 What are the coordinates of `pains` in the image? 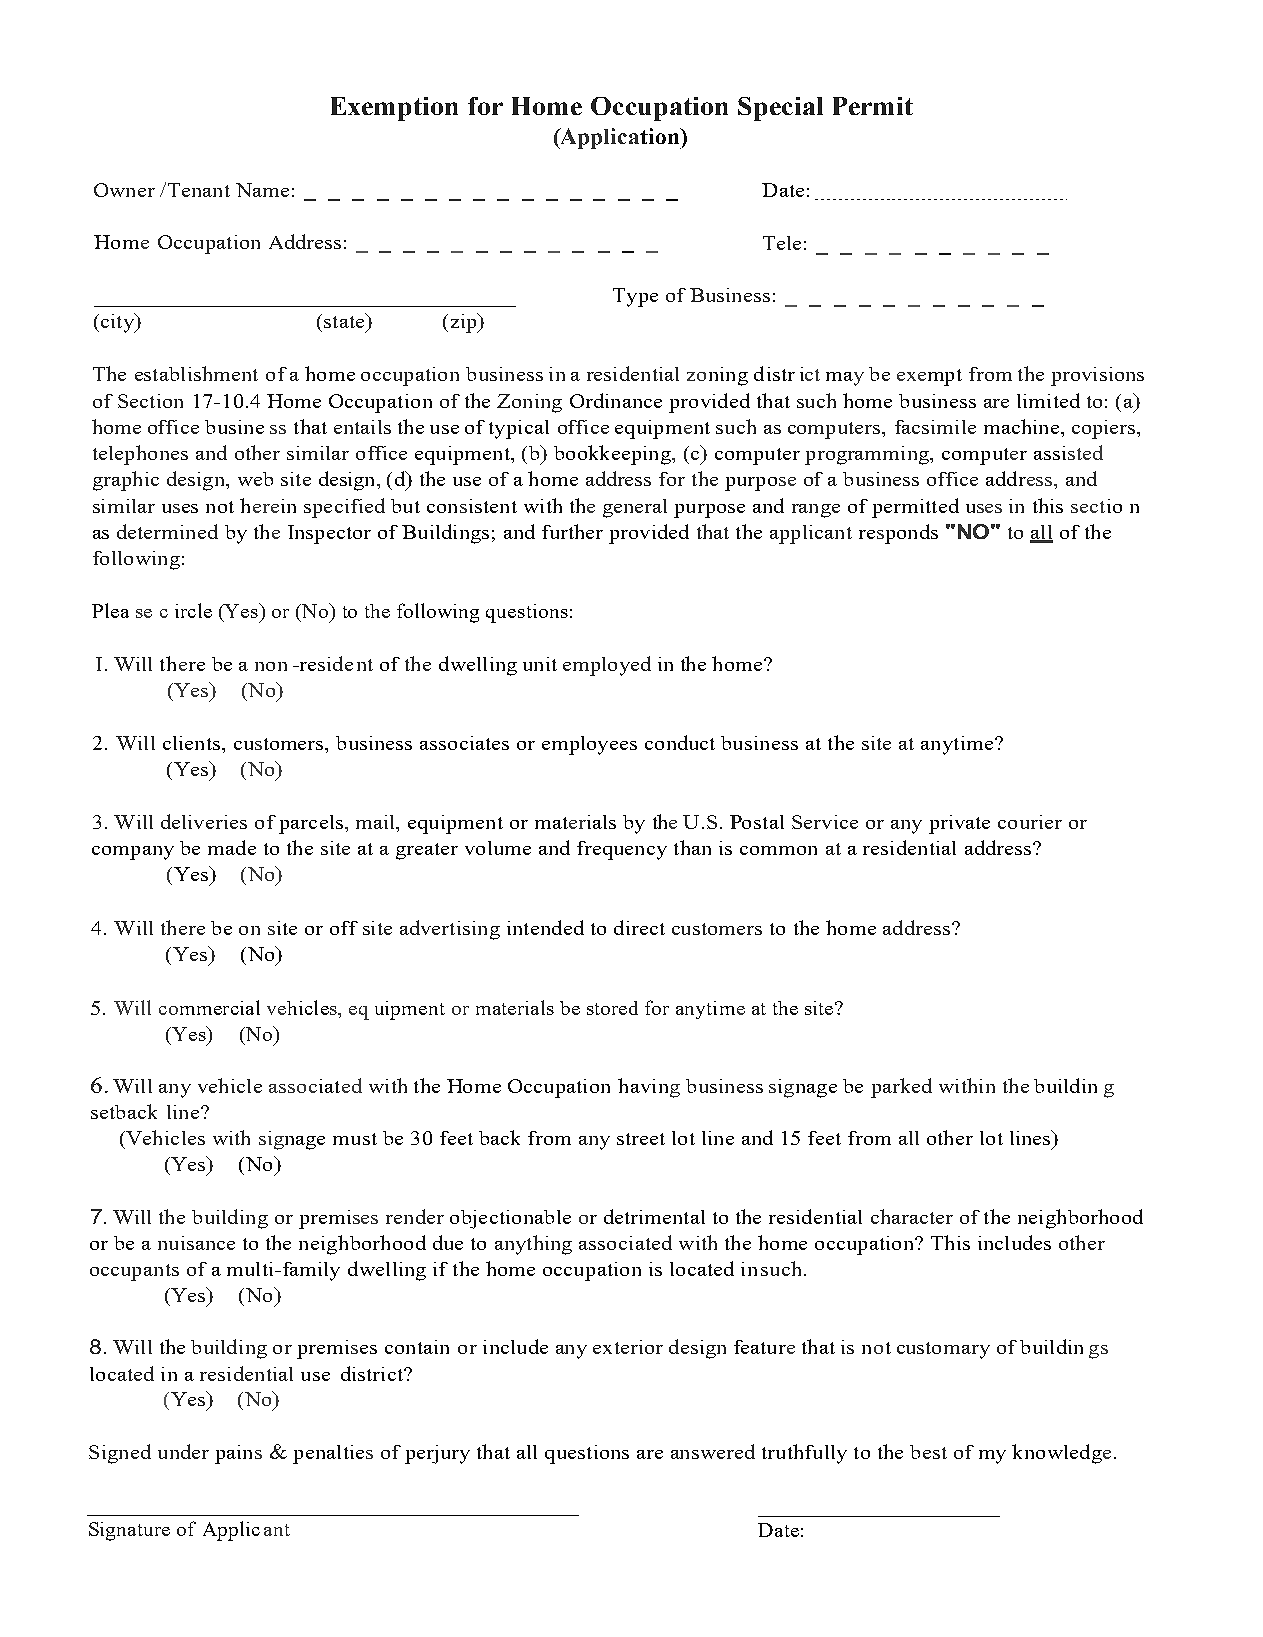 It's located at (238, 1454).
